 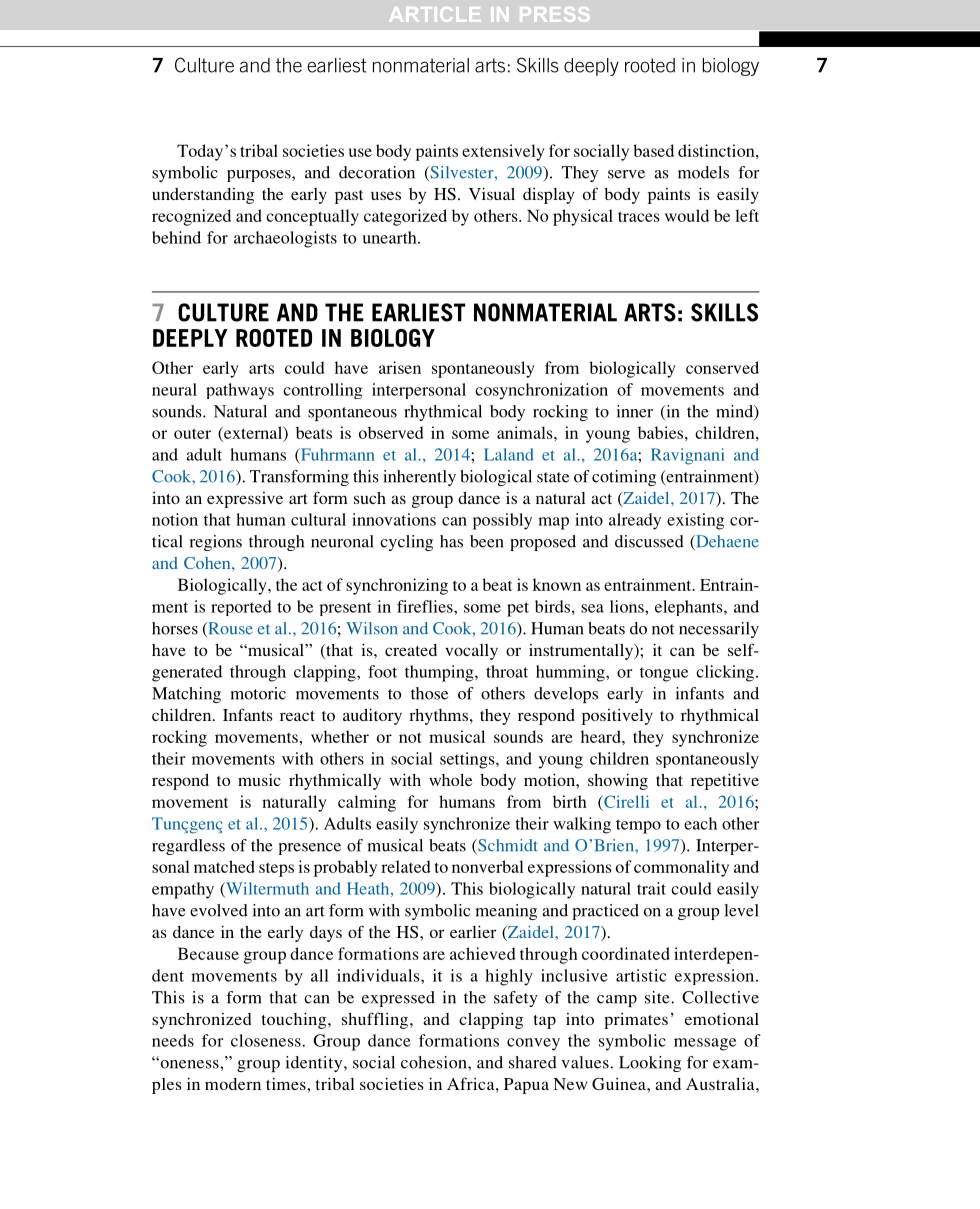 What do you see at coordinates (468, 760) in the image?
I see `settings` at bounding box center [468, 760].
